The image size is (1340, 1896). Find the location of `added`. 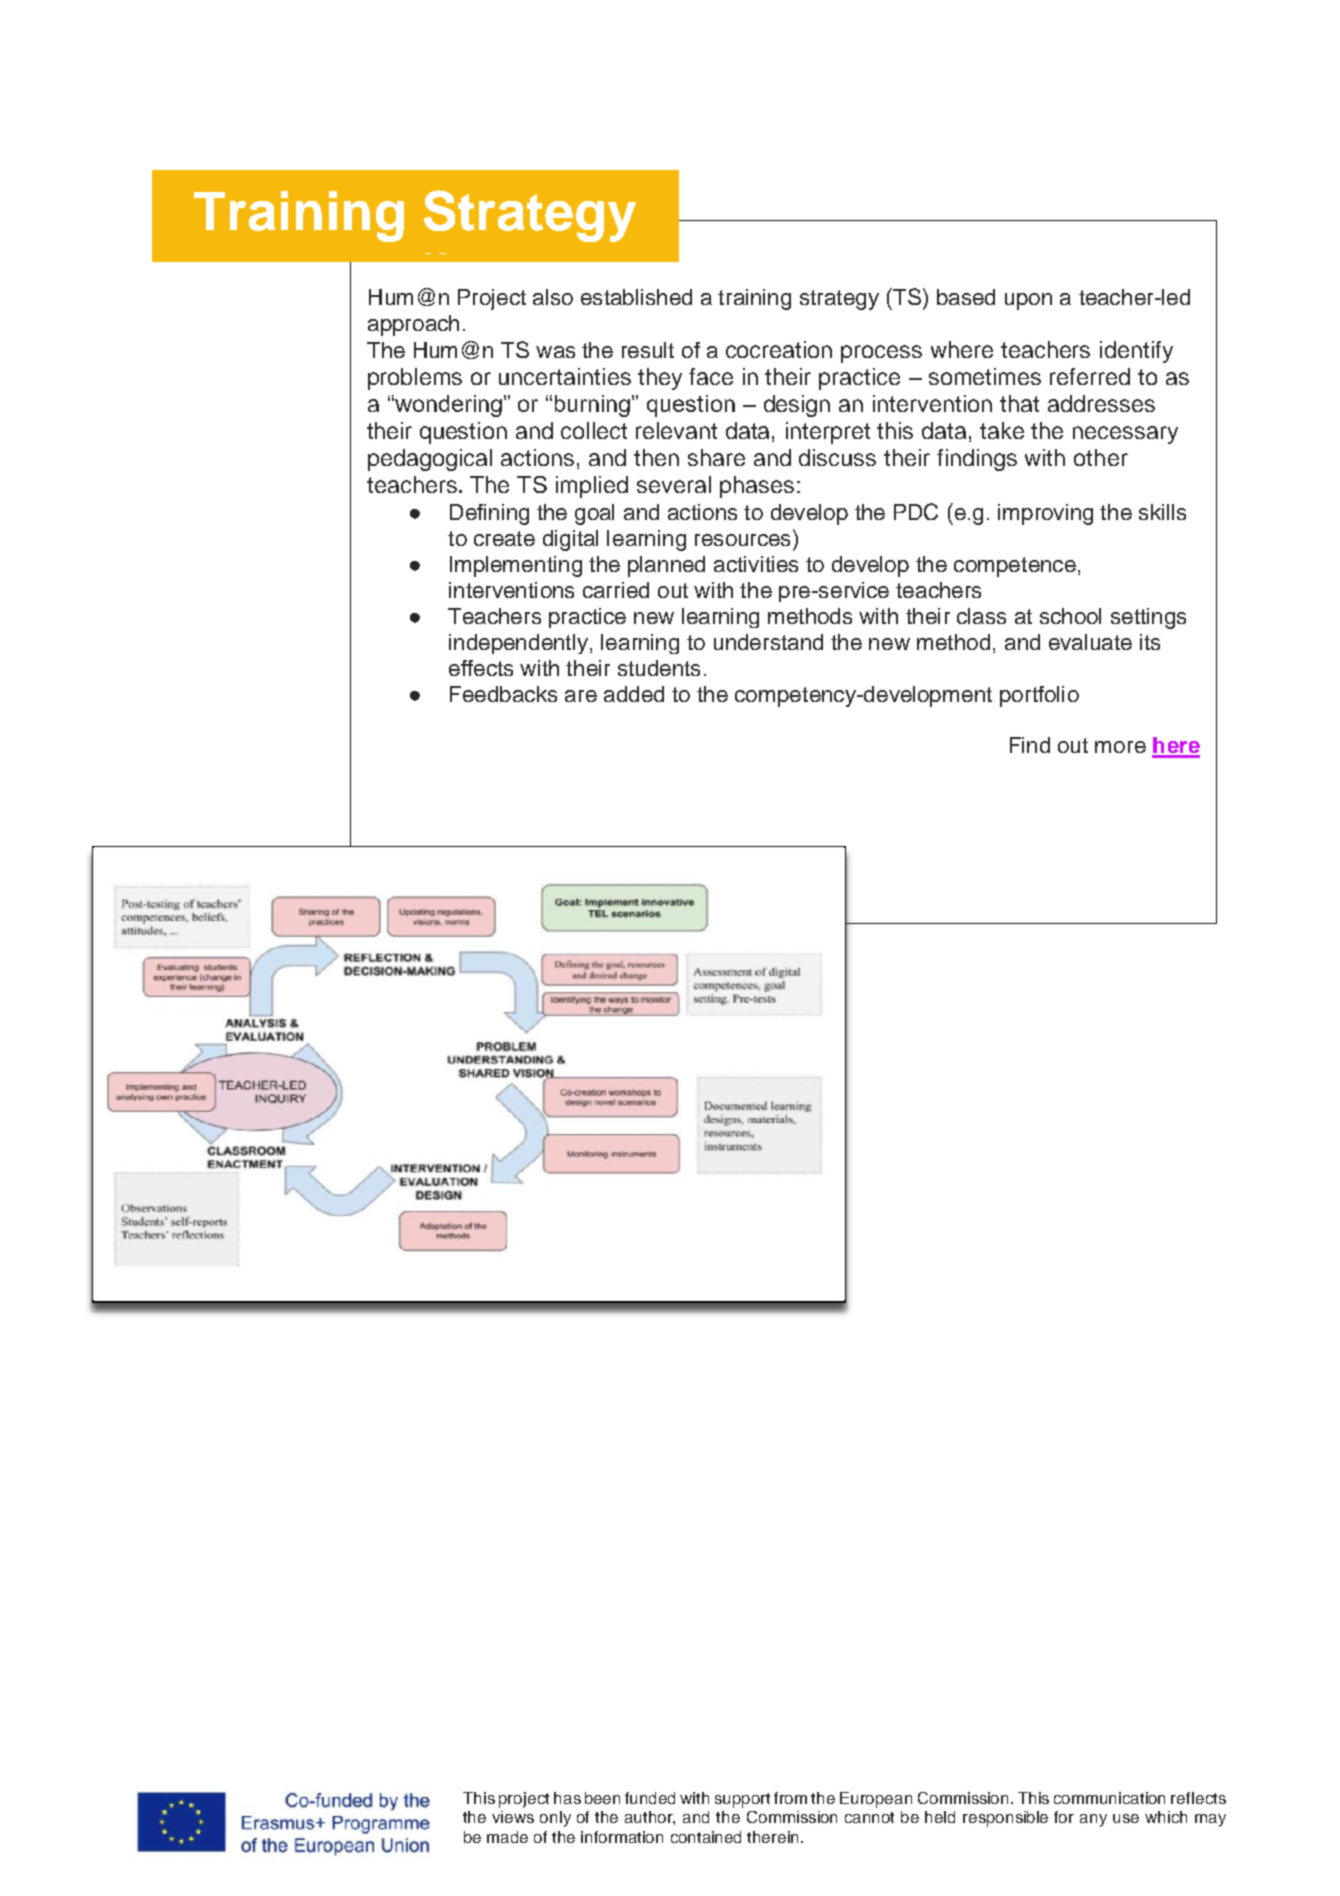

added is located at coordinates (634, 694).
